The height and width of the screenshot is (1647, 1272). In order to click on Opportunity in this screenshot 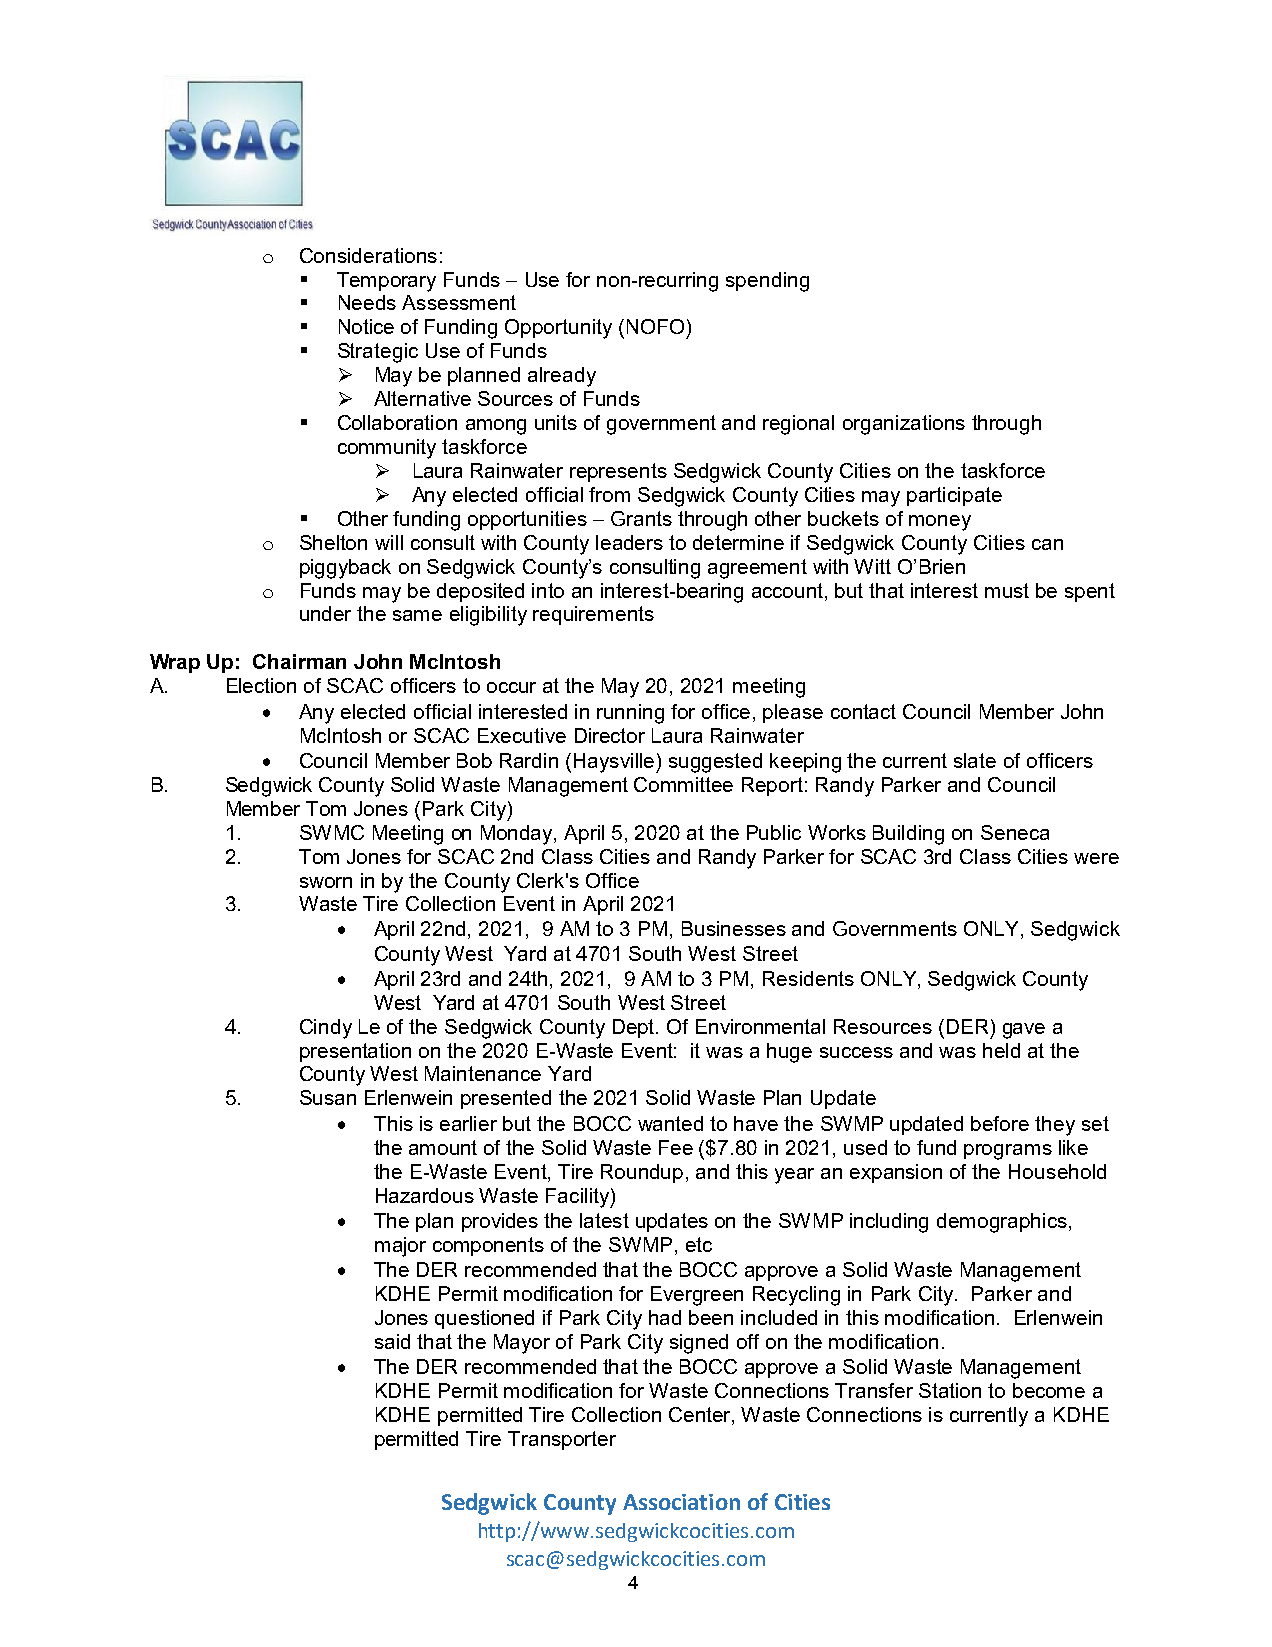, I will do `click(558, 329)`.
